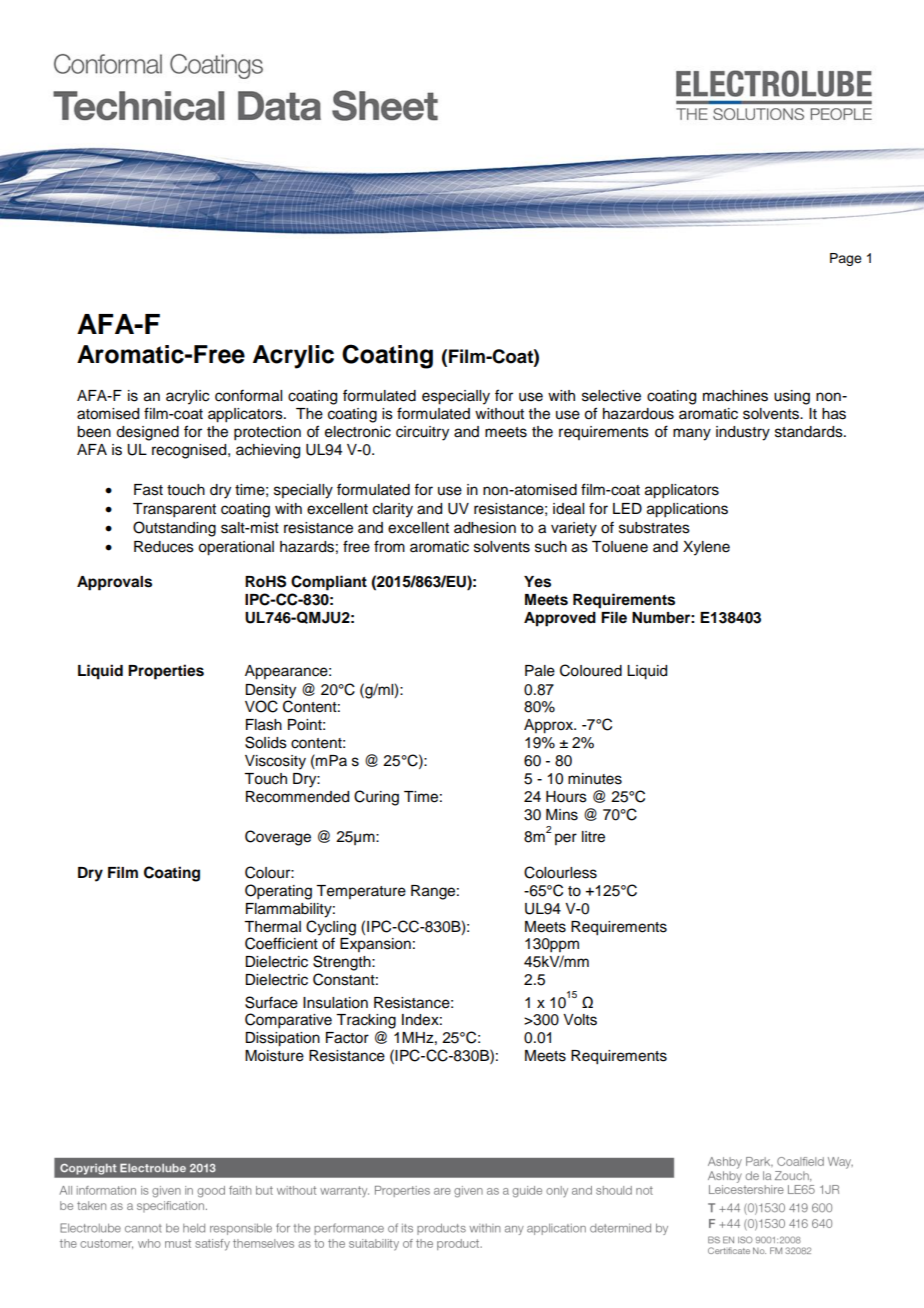  What do you see at coordinates (611, 396) in the screenshot?
I see `selective` at bounding box center [611, 396].
